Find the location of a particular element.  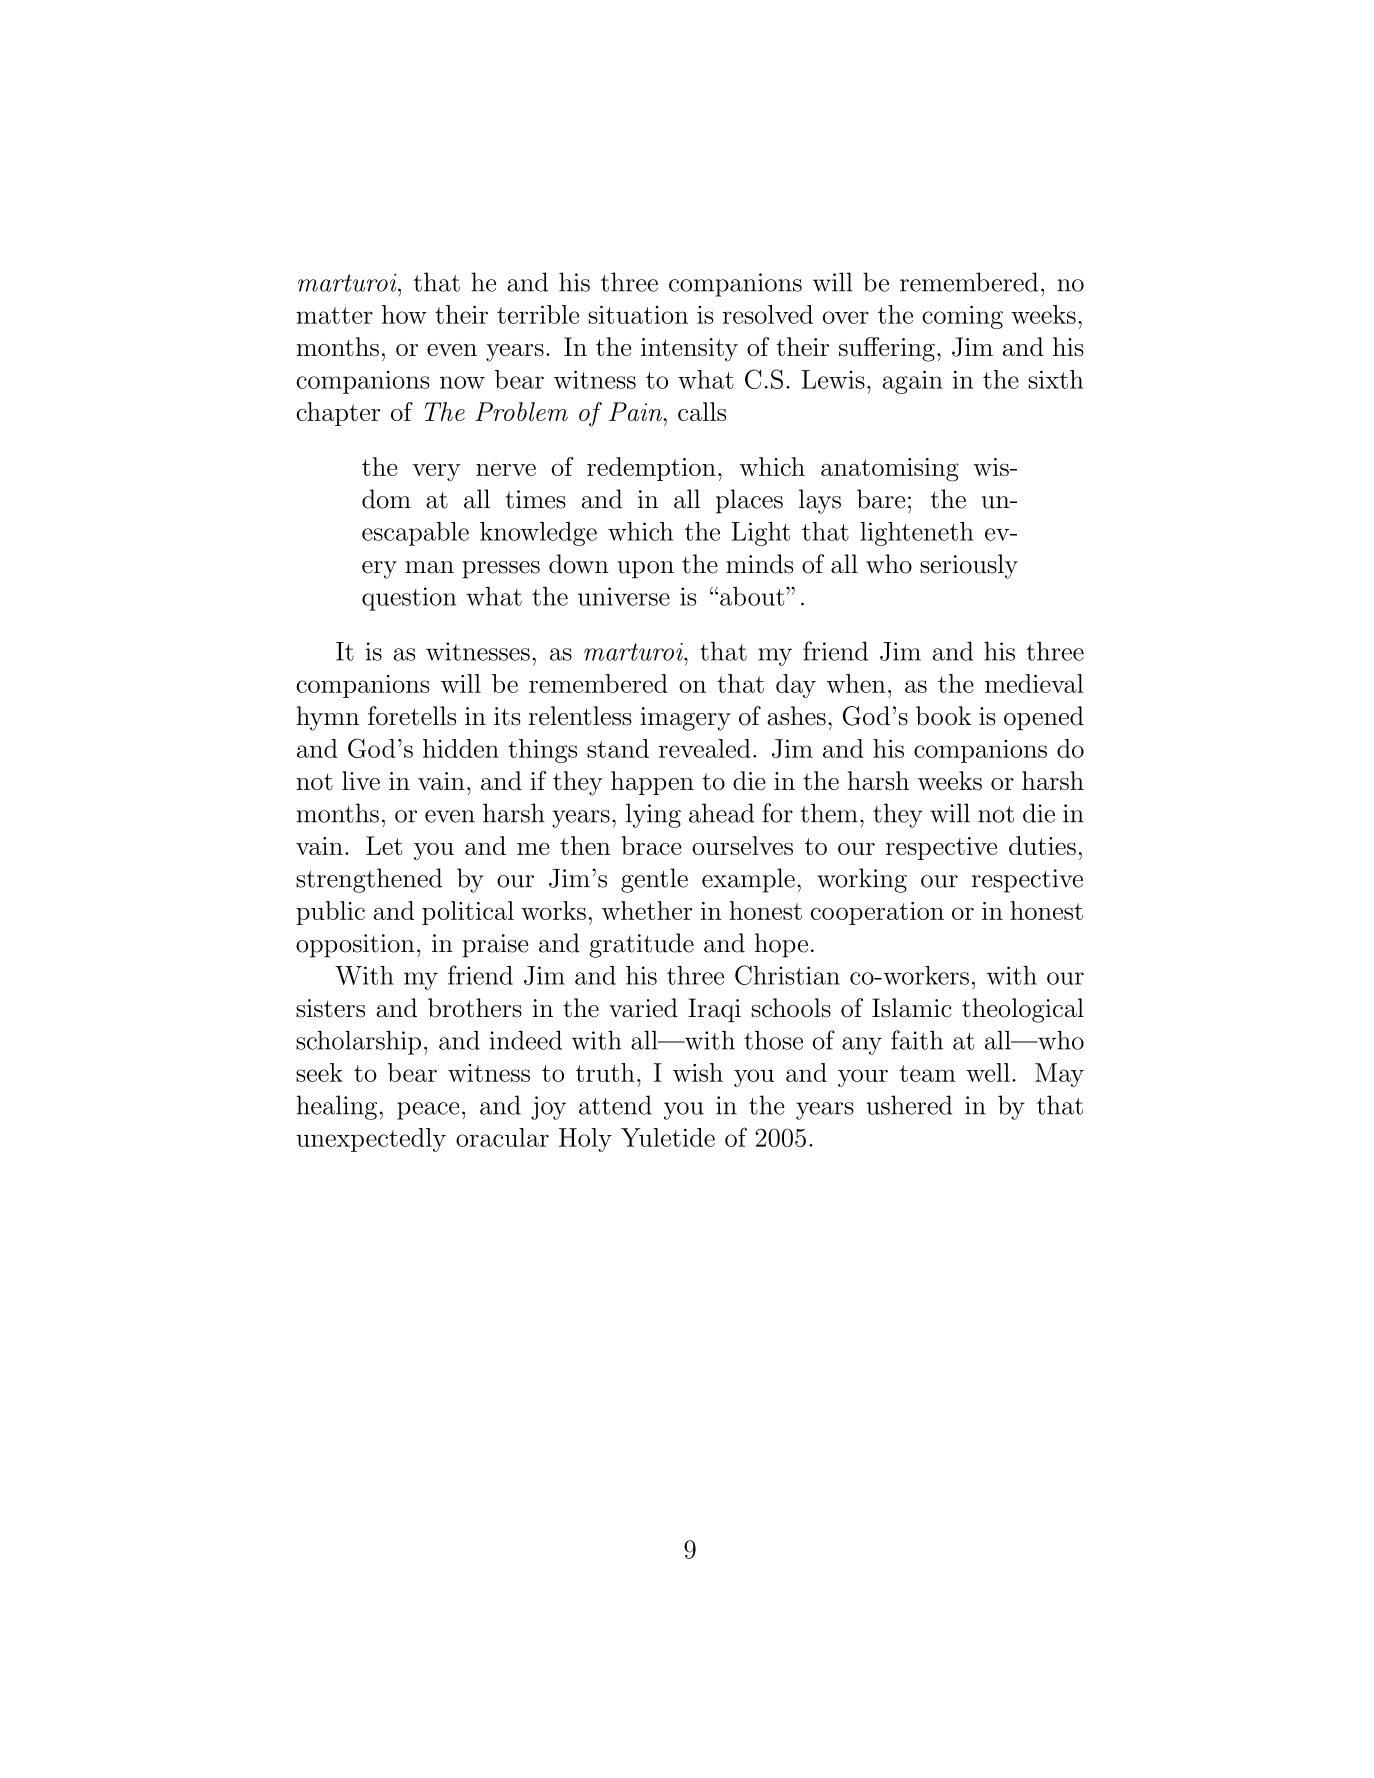

book is located at coordinates (943, 716).
